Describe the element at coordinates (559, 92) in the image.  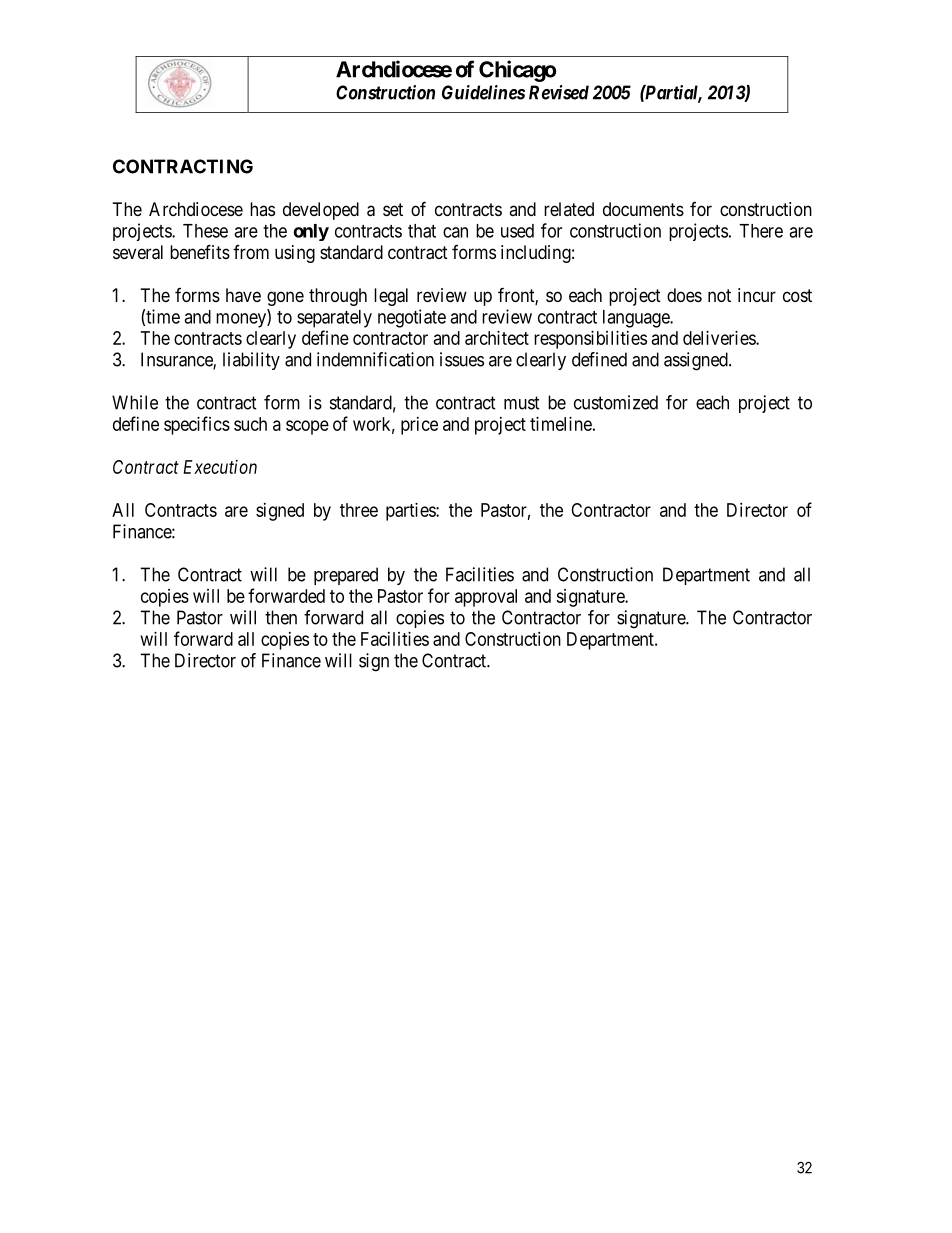
I see `Revised` at that location.
